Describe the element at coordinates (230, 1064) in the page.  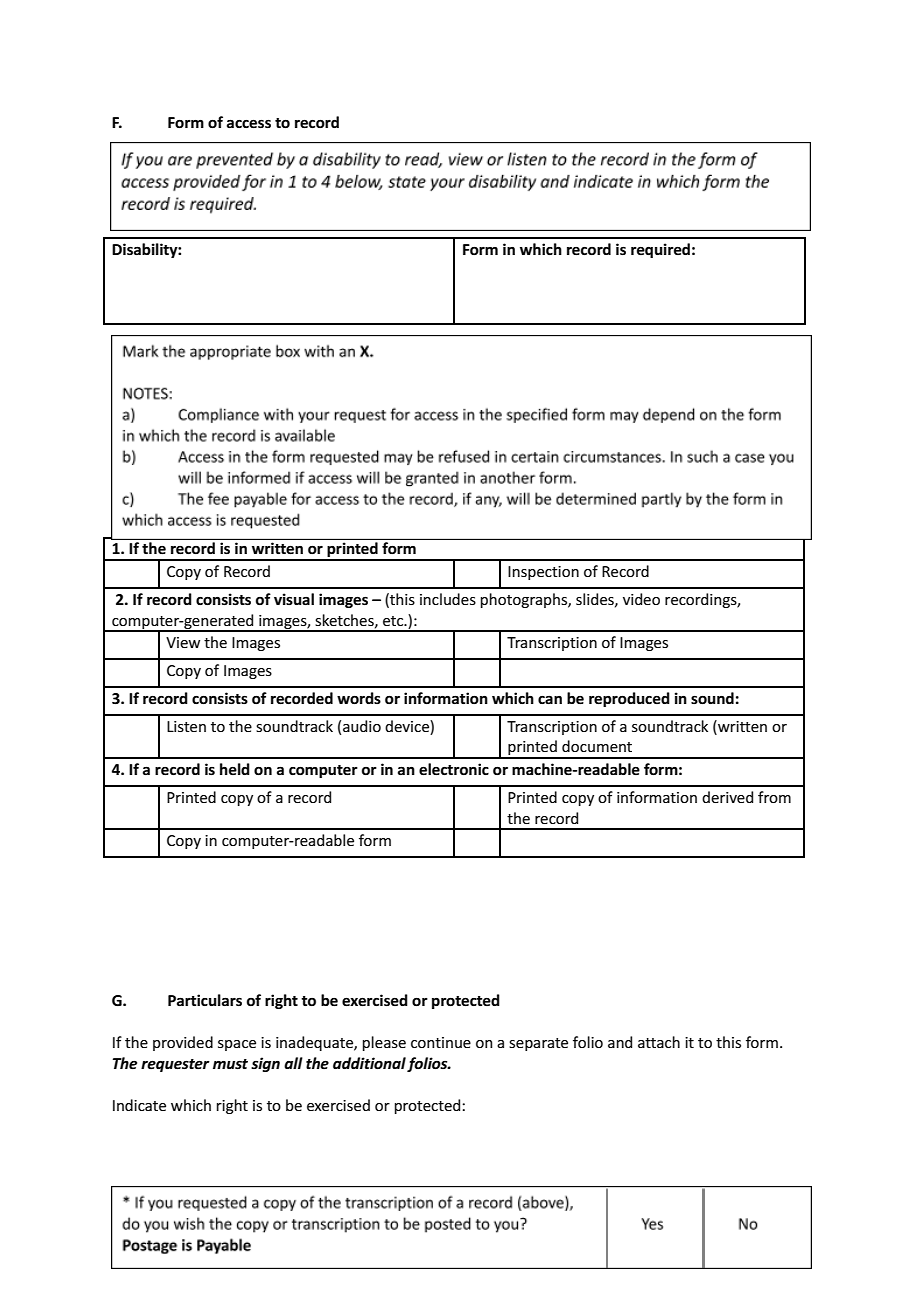
I see `must` at that location.
